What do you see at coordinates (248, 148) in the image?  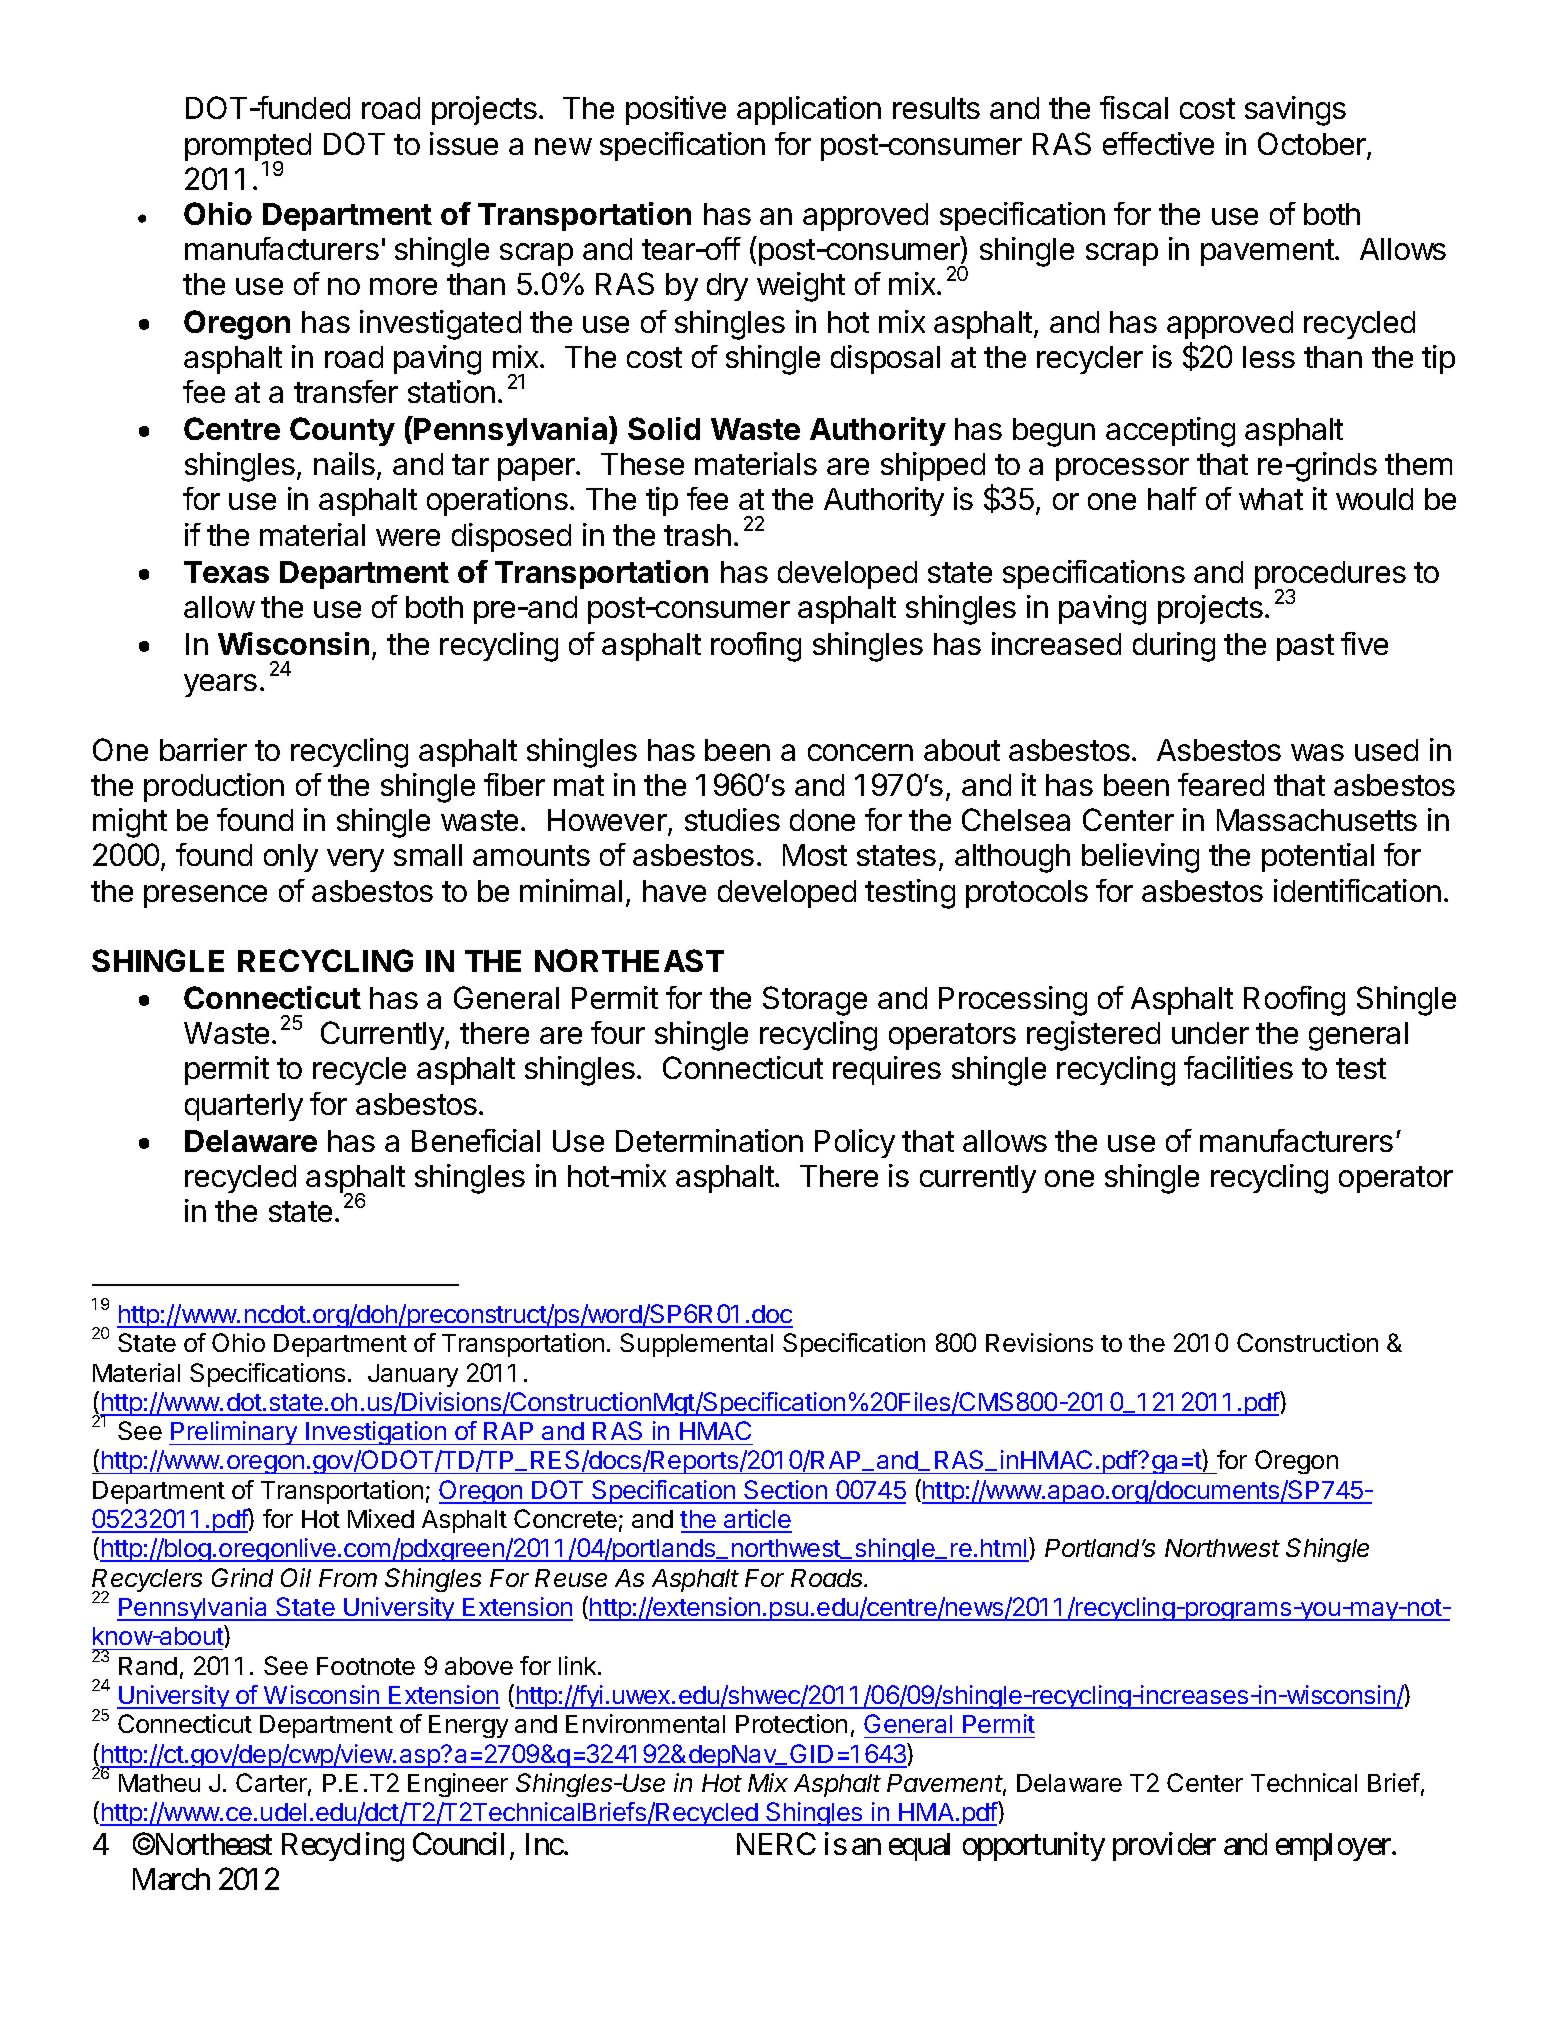 I see `prompted` at bounding box center [248, 148].
